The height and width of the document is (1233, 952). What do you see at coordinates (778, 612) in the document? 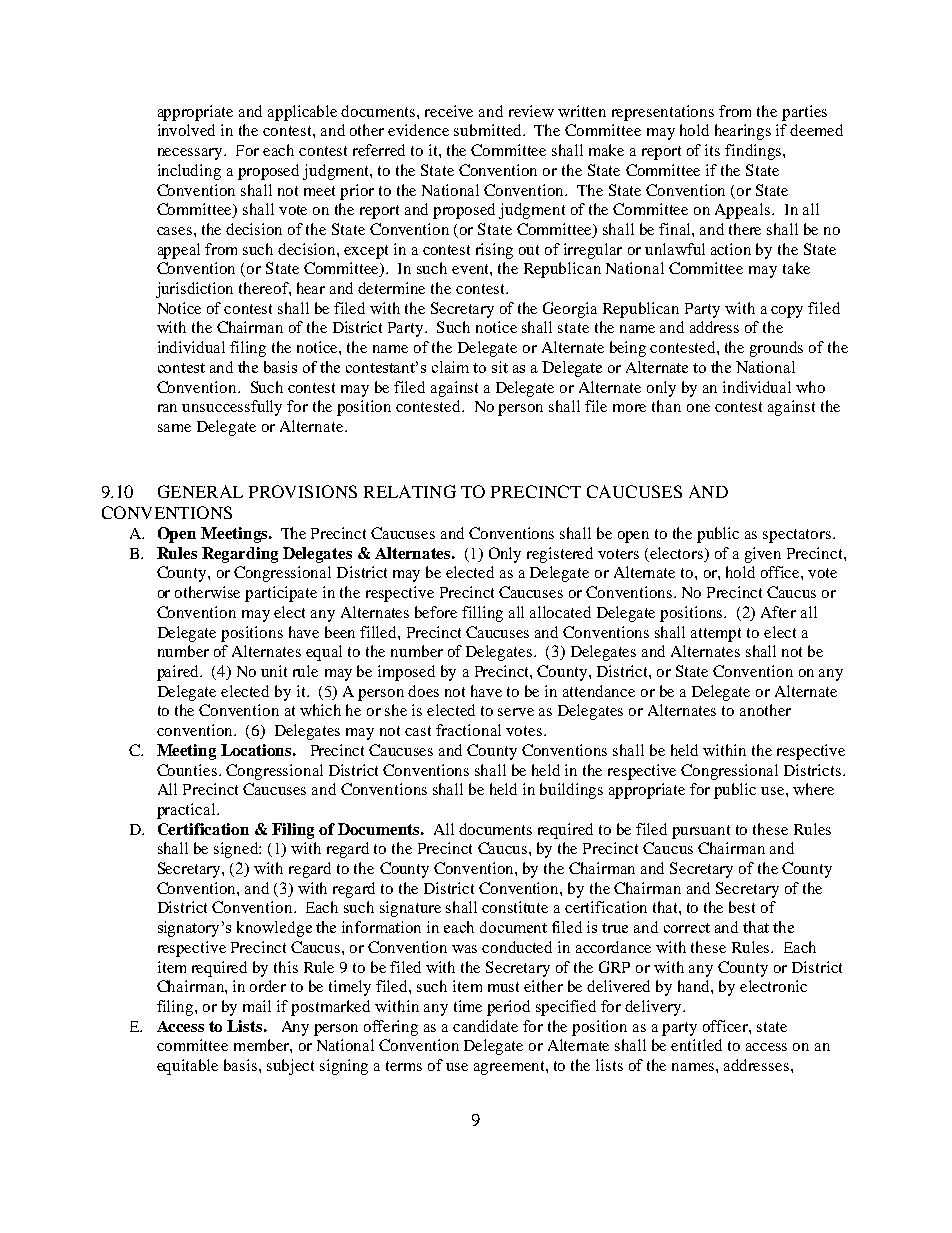
I see `After` at bounding box center [778, 612].
